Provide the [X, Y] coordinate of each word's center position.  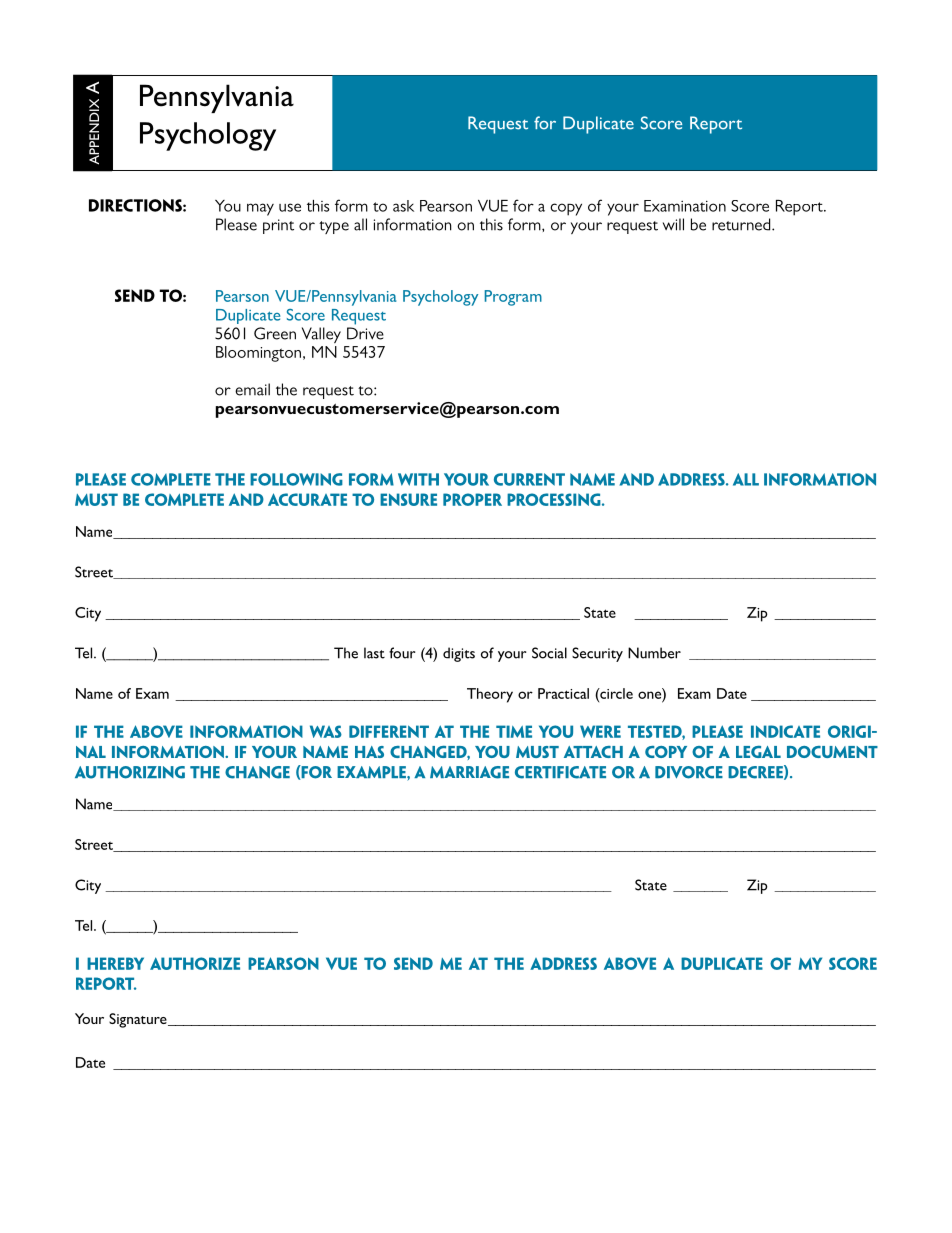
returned [742, 224]
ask [403, 206]
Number [654, 653]
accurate [307, 499]
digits [459, 654]
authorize [195, 963]
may [260, 209]
